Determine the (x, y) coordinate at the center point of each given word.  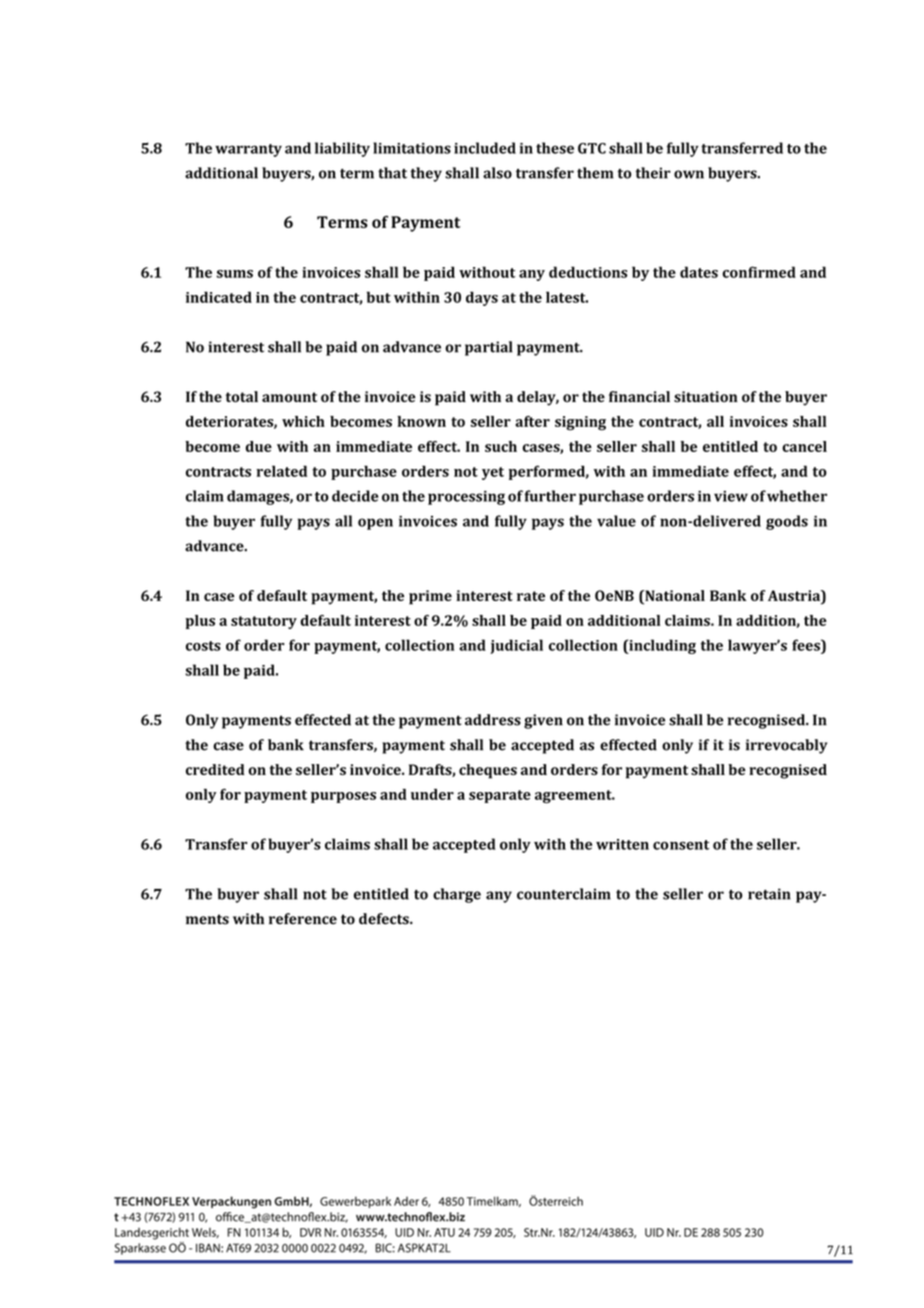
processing (466, 498)
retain (769, 894)
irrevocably (786, 746)
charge (457, 895)
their (653, 173)
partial (489, 348)
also (497, 173)
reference (303, 919)
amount (289, 397)
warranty (248, 150)
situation (706, 397)
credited (215, 769)
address (493, 720)
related (281, 471)
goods (787, 522)
